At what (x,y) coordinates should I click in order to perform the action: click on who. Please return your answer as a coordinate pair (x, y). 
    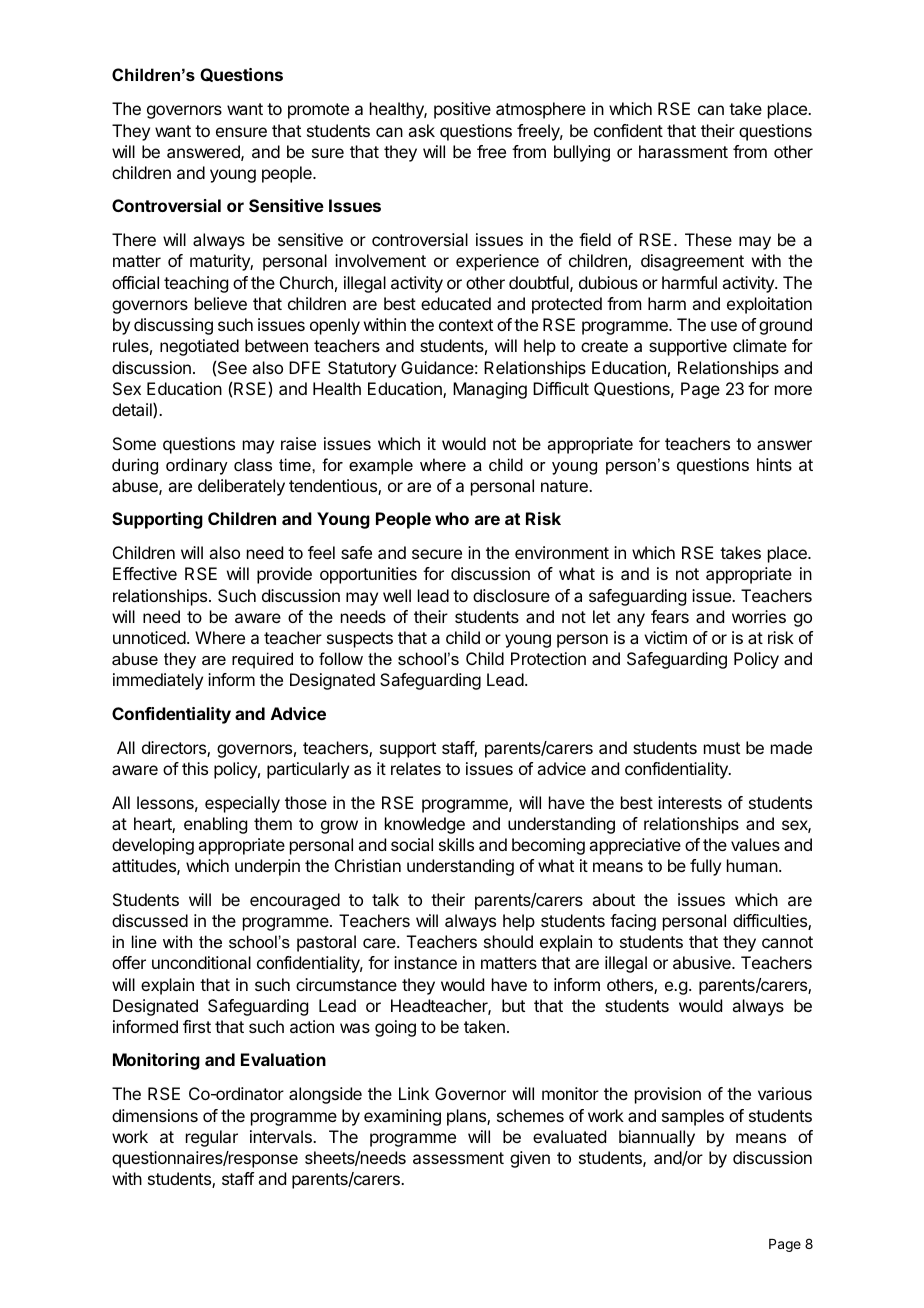
    Looking at the image, I should click on (452, 518).
